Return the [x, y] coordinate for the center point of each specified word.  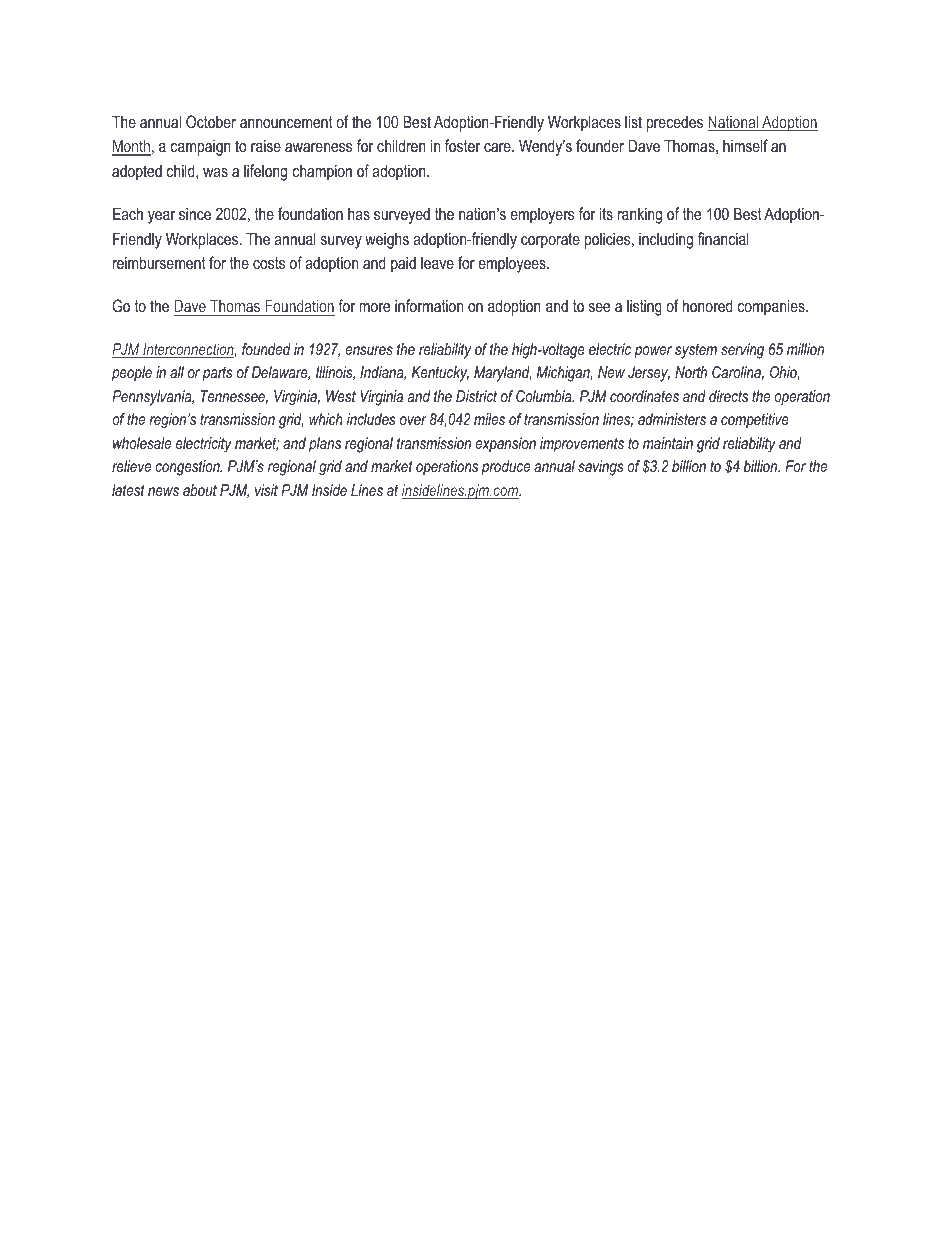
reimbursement [159, 262]
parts [217, 374]
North [691, 372]
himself [745, 145]
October [211, 121]
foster [462, 145]
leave [437, 263]
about [200, 490]
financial [723, 238]
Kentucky [440, 374]
